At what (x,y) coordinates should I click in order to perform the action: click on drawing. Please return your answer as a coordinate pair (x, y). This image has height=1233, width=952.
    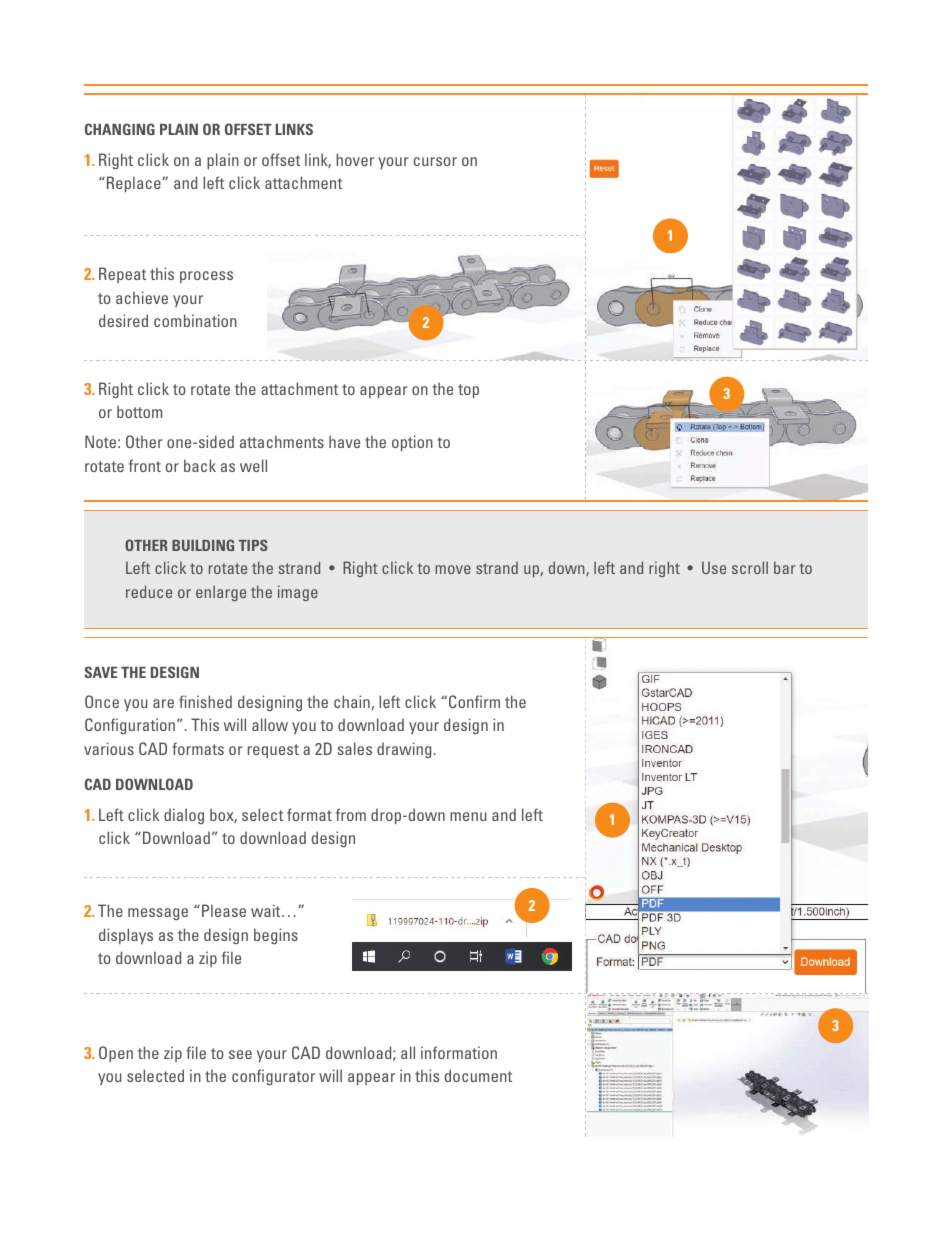
    Looking at the image, I should click on (404, 750).
